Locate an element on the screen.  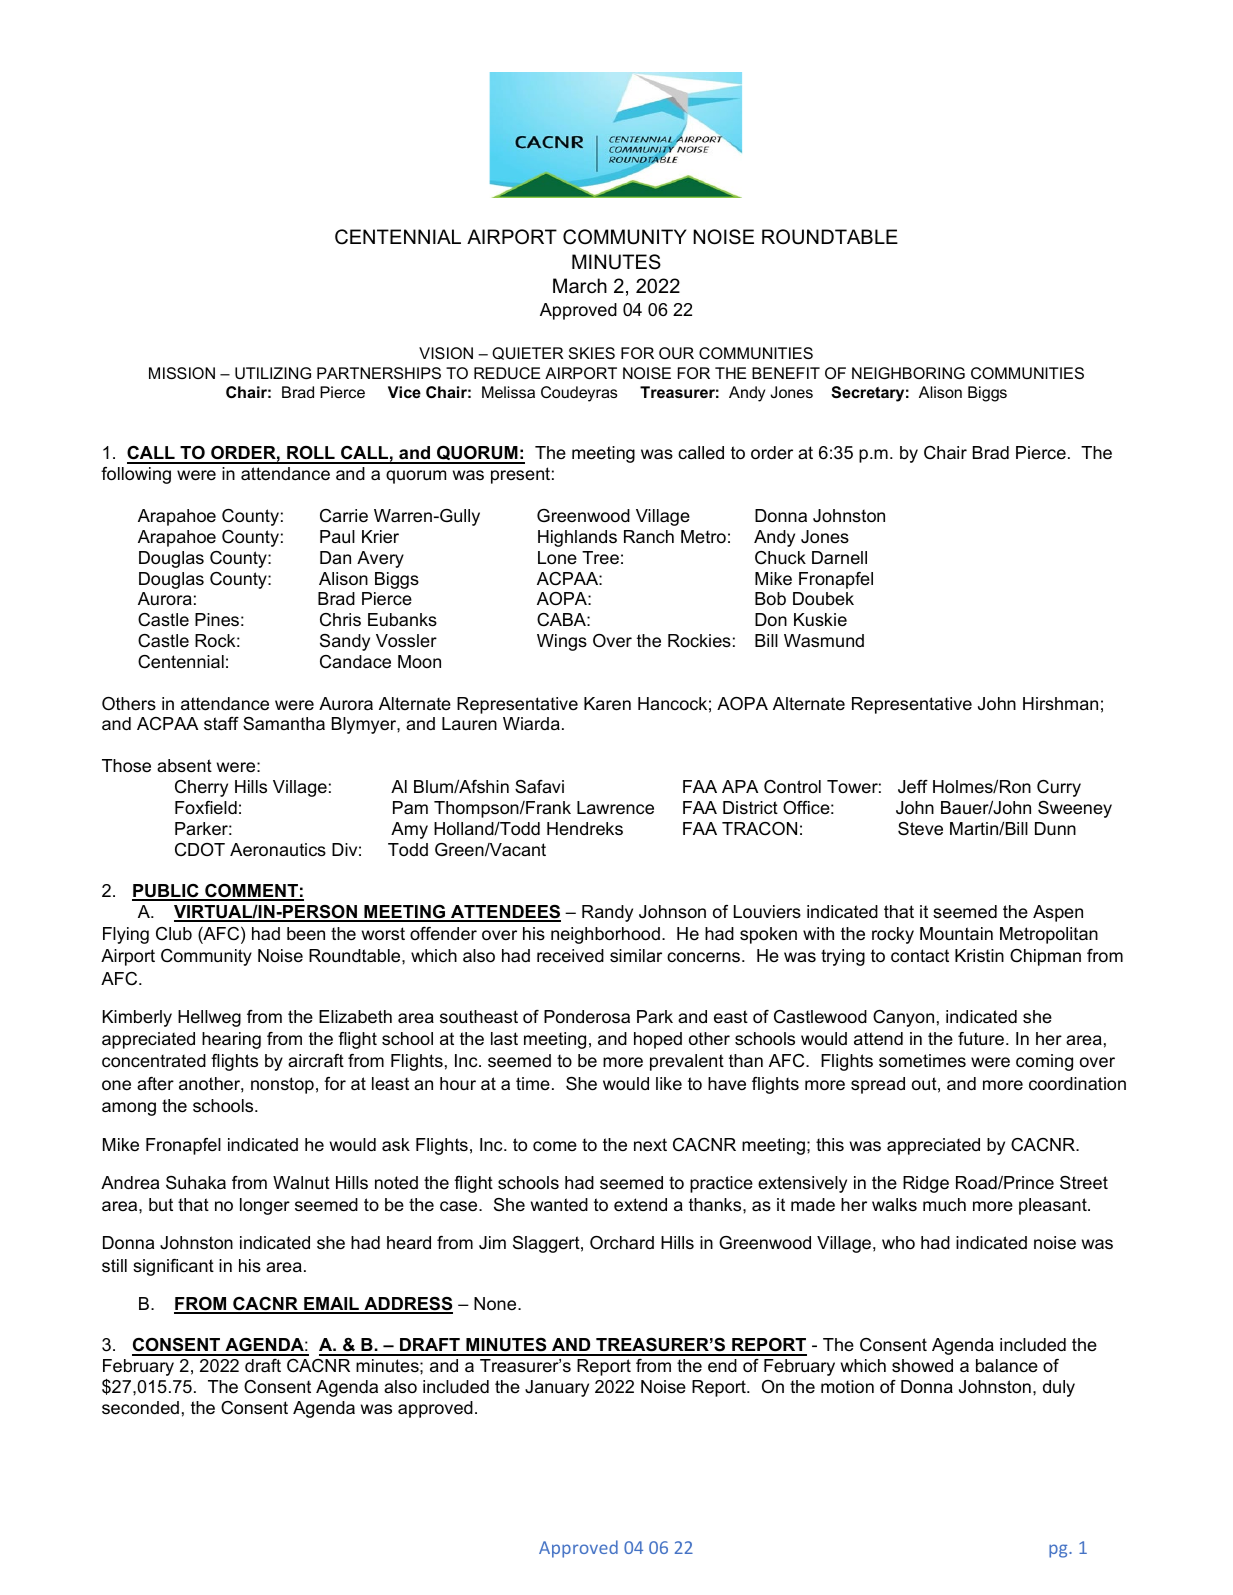
come is located at coordinates (555, 1146).
